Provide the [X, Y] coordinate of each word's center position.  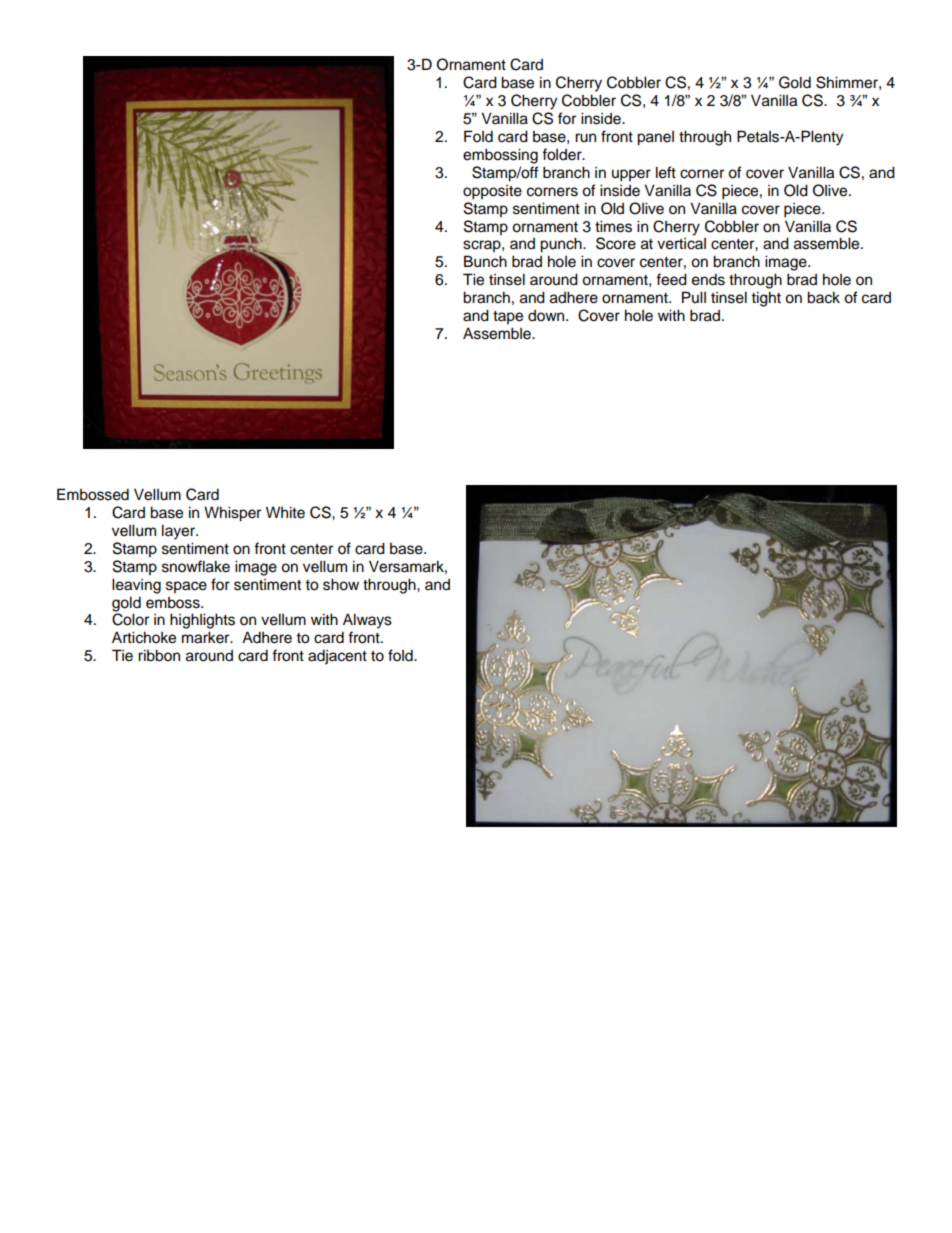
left [666, 172]
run [585, 138]
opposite [492, 192]
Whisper [232, 514]
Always [367, 621]
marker [207, 637]
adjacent [337, 657]
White [285, 512]
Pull [694, 297]
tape [508, 318]
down [547, 316]
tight [766, 299]
